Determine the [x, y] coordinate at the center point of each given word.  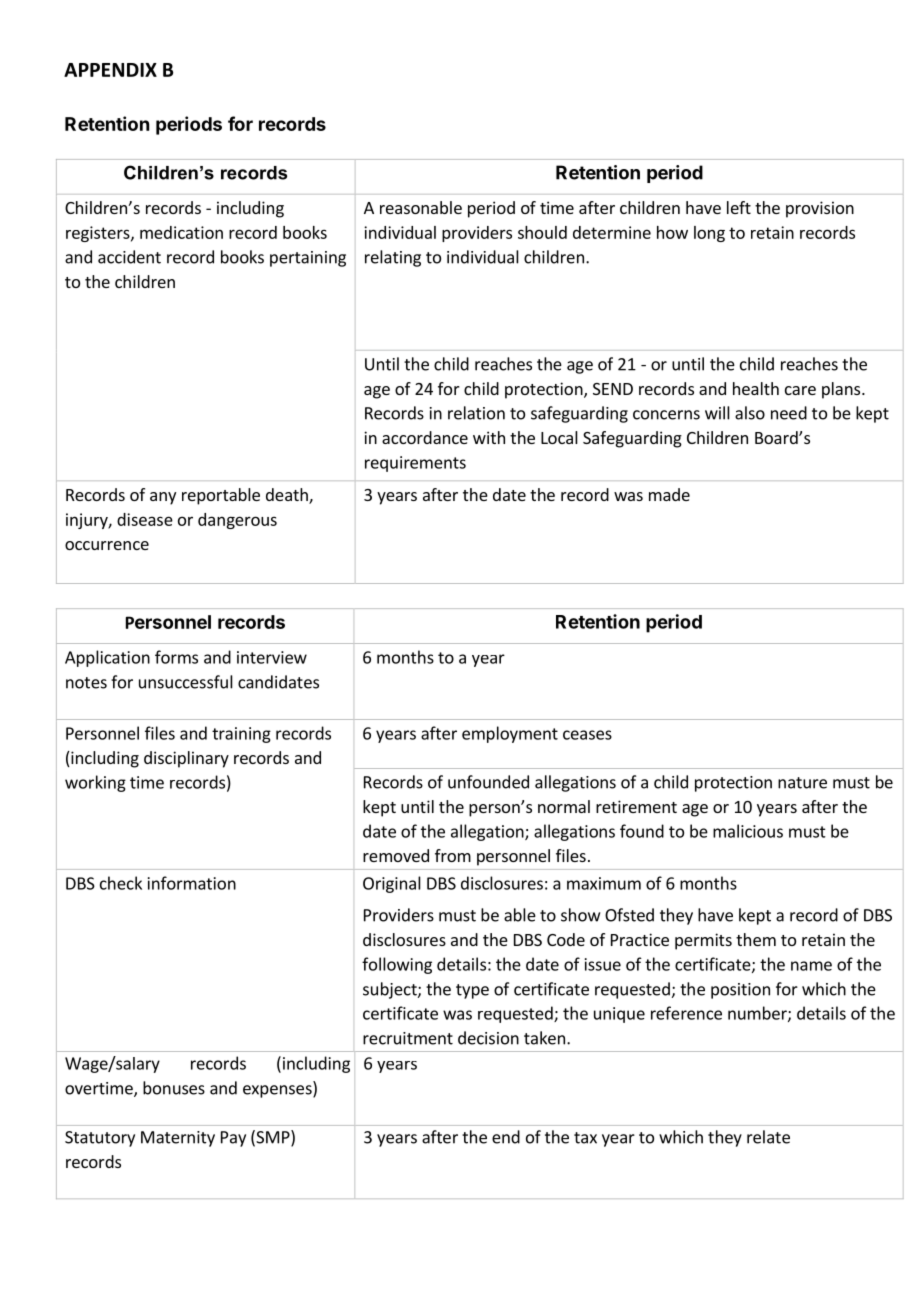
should [542, 232]
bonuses [174, 1088]
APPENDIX [110, 70]
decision [488, 1038]
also [750, 413]
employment [510, 734]
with [489, 437]
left [739, 207]
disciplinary [186, 759]
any [163, 498]
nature [802, 783]
